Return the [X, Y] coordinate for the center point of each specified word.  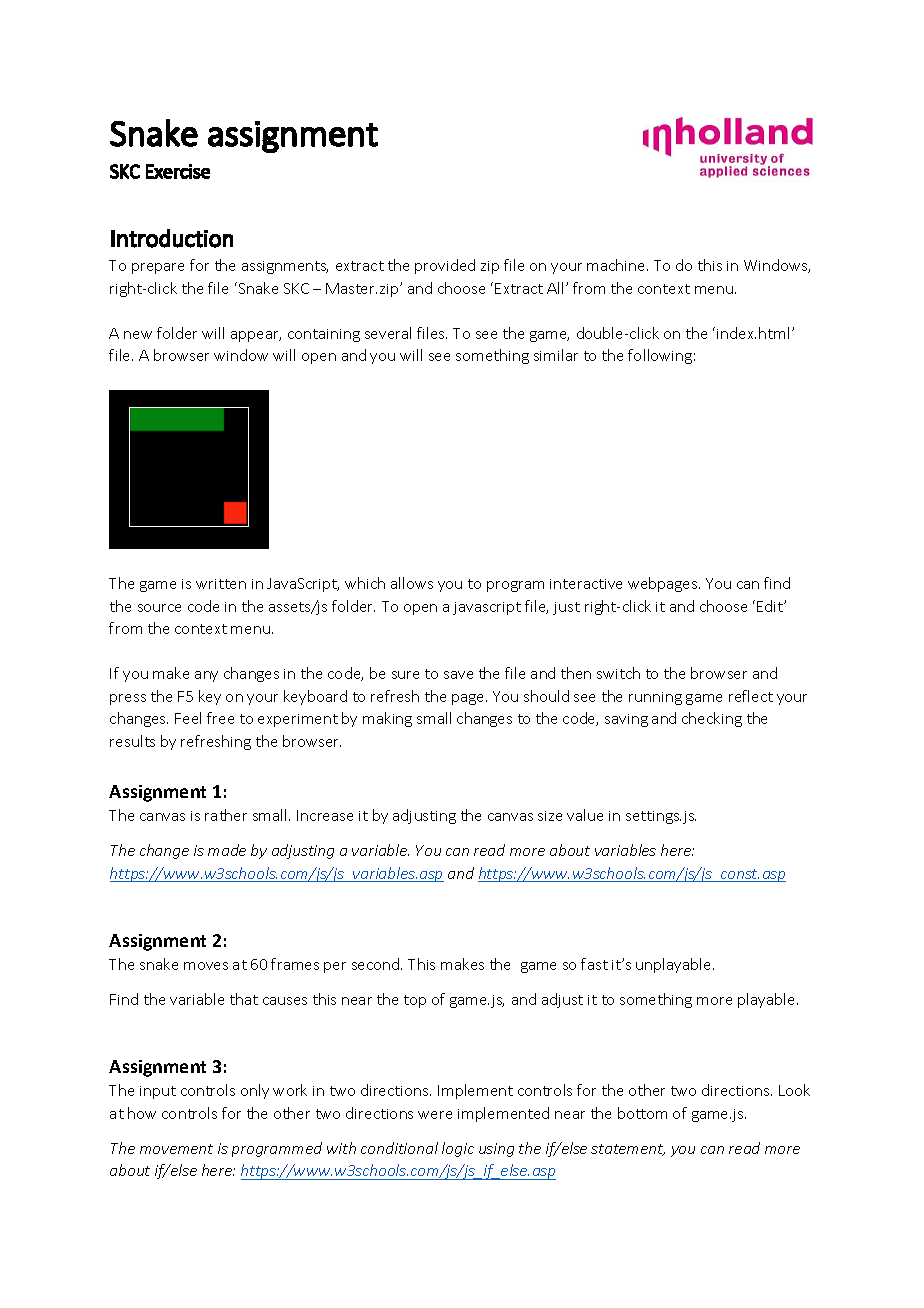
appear [256, 336]
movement [176, 1149]
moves [206, 966]
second [377, 964]
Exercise [178, 171]
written [221, 584]
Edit [771, 606]
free [220, 718]
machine [617, 265]
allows [412, 583]
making [387, 719]
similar [556, 355]
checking [712, 719]
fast [594, 964]
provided [445, 266]
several [388, 333]
